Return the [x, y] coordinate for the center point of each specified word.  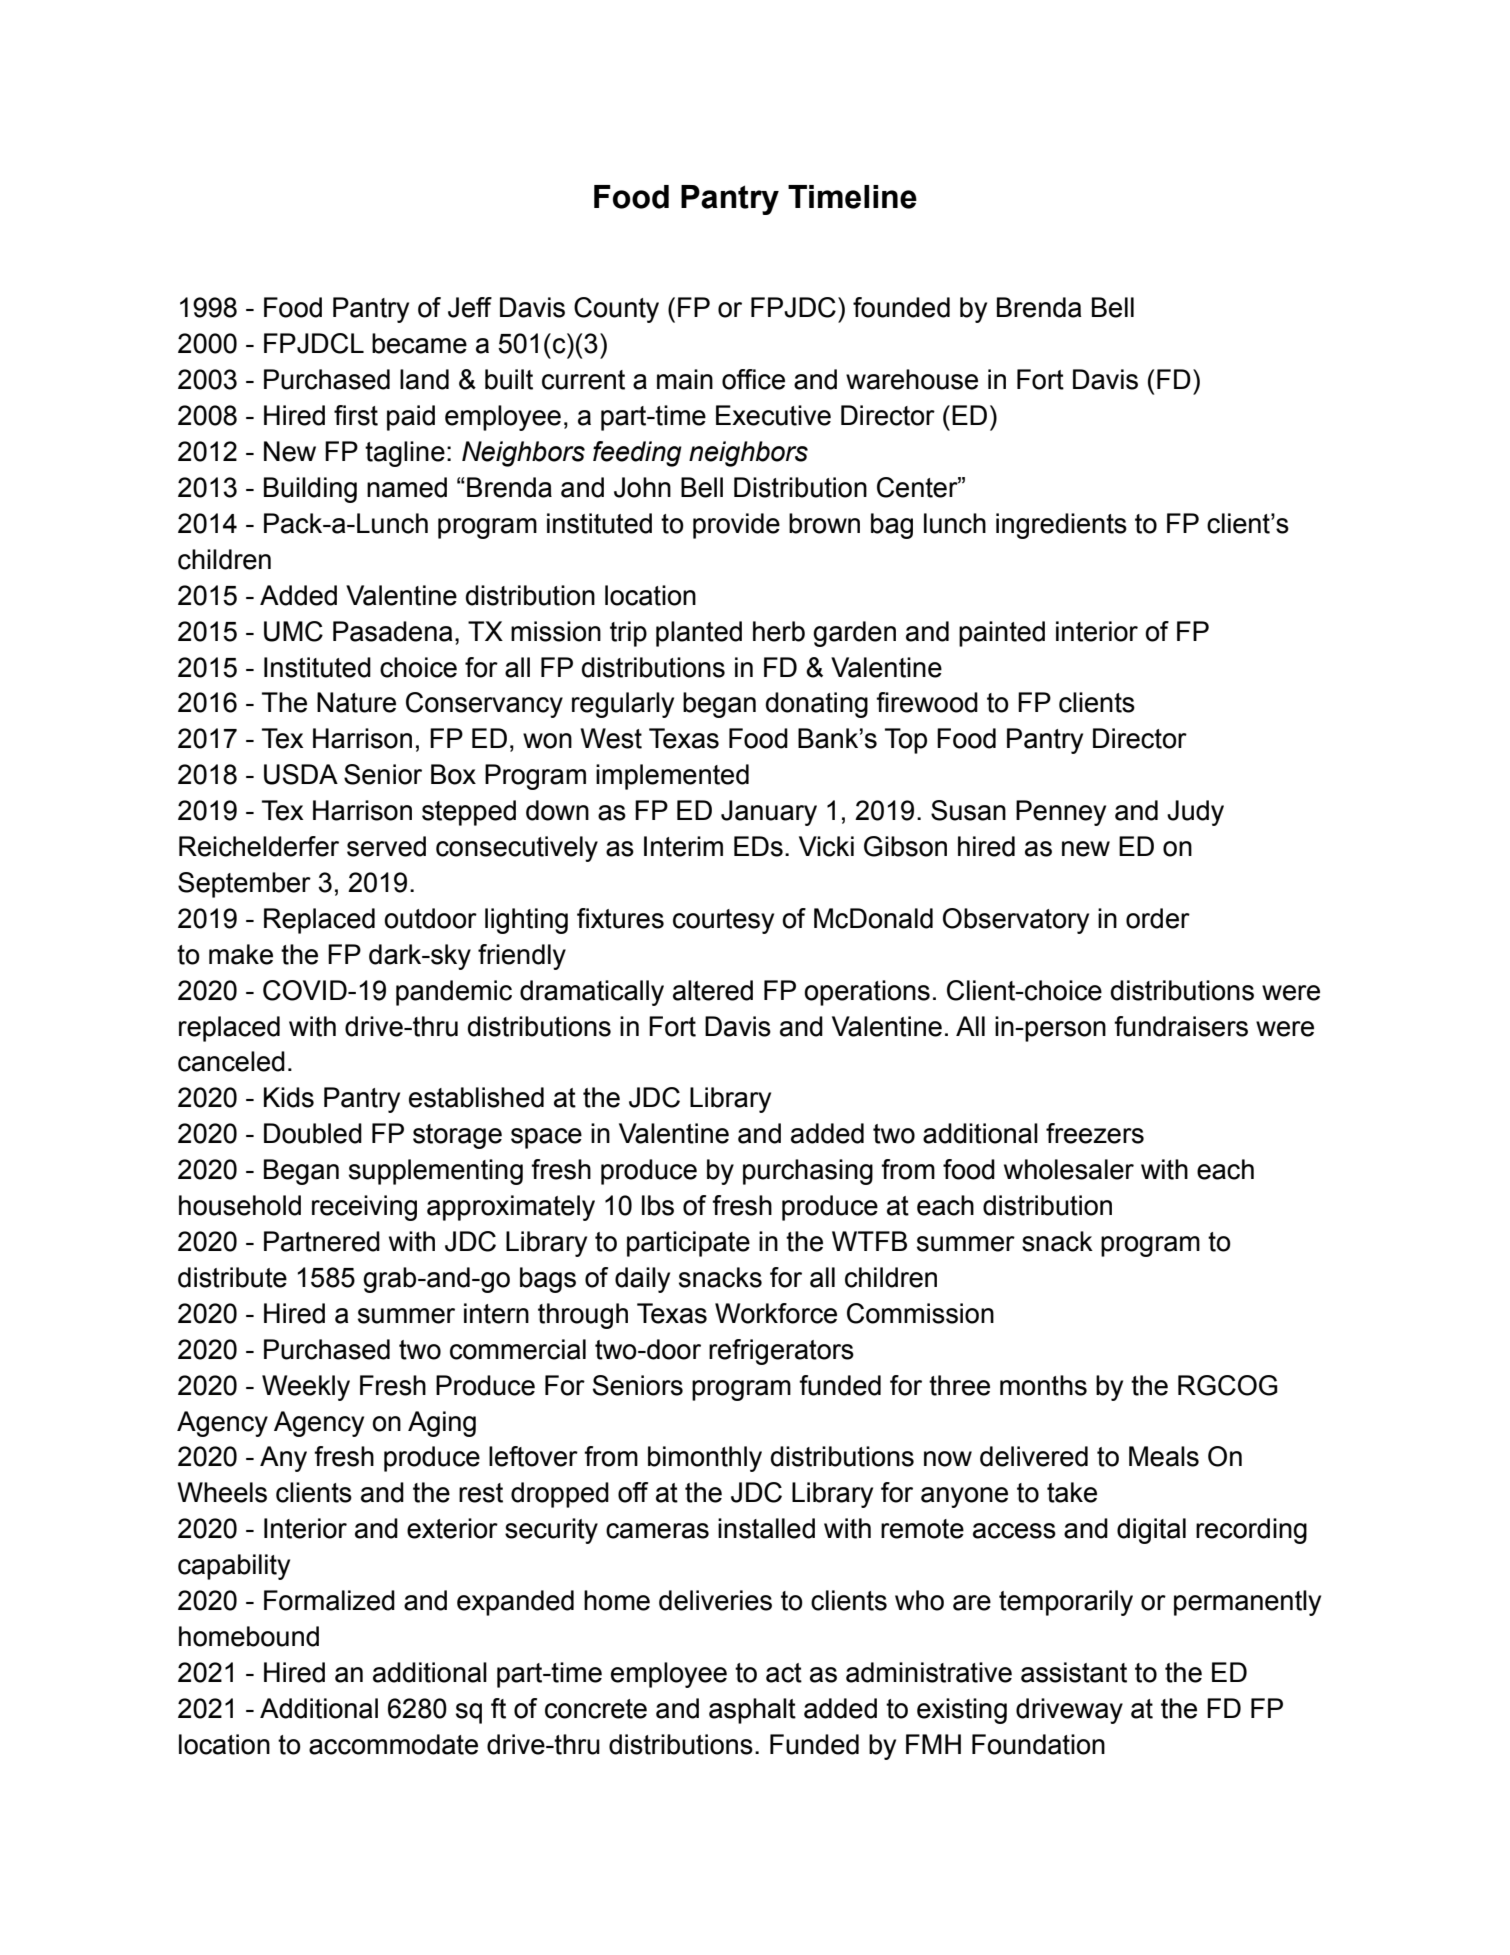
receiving [364, 1208]
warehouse [912, 379]
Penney [1061, 813]
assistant [1074, 1672]
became [419, 343]
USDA [301, 774]
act [784, 1673]
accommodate [393, 1744]
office [753, 379]
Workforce [776, 1313]
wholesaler [1069, 1169]
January [769, 813]
